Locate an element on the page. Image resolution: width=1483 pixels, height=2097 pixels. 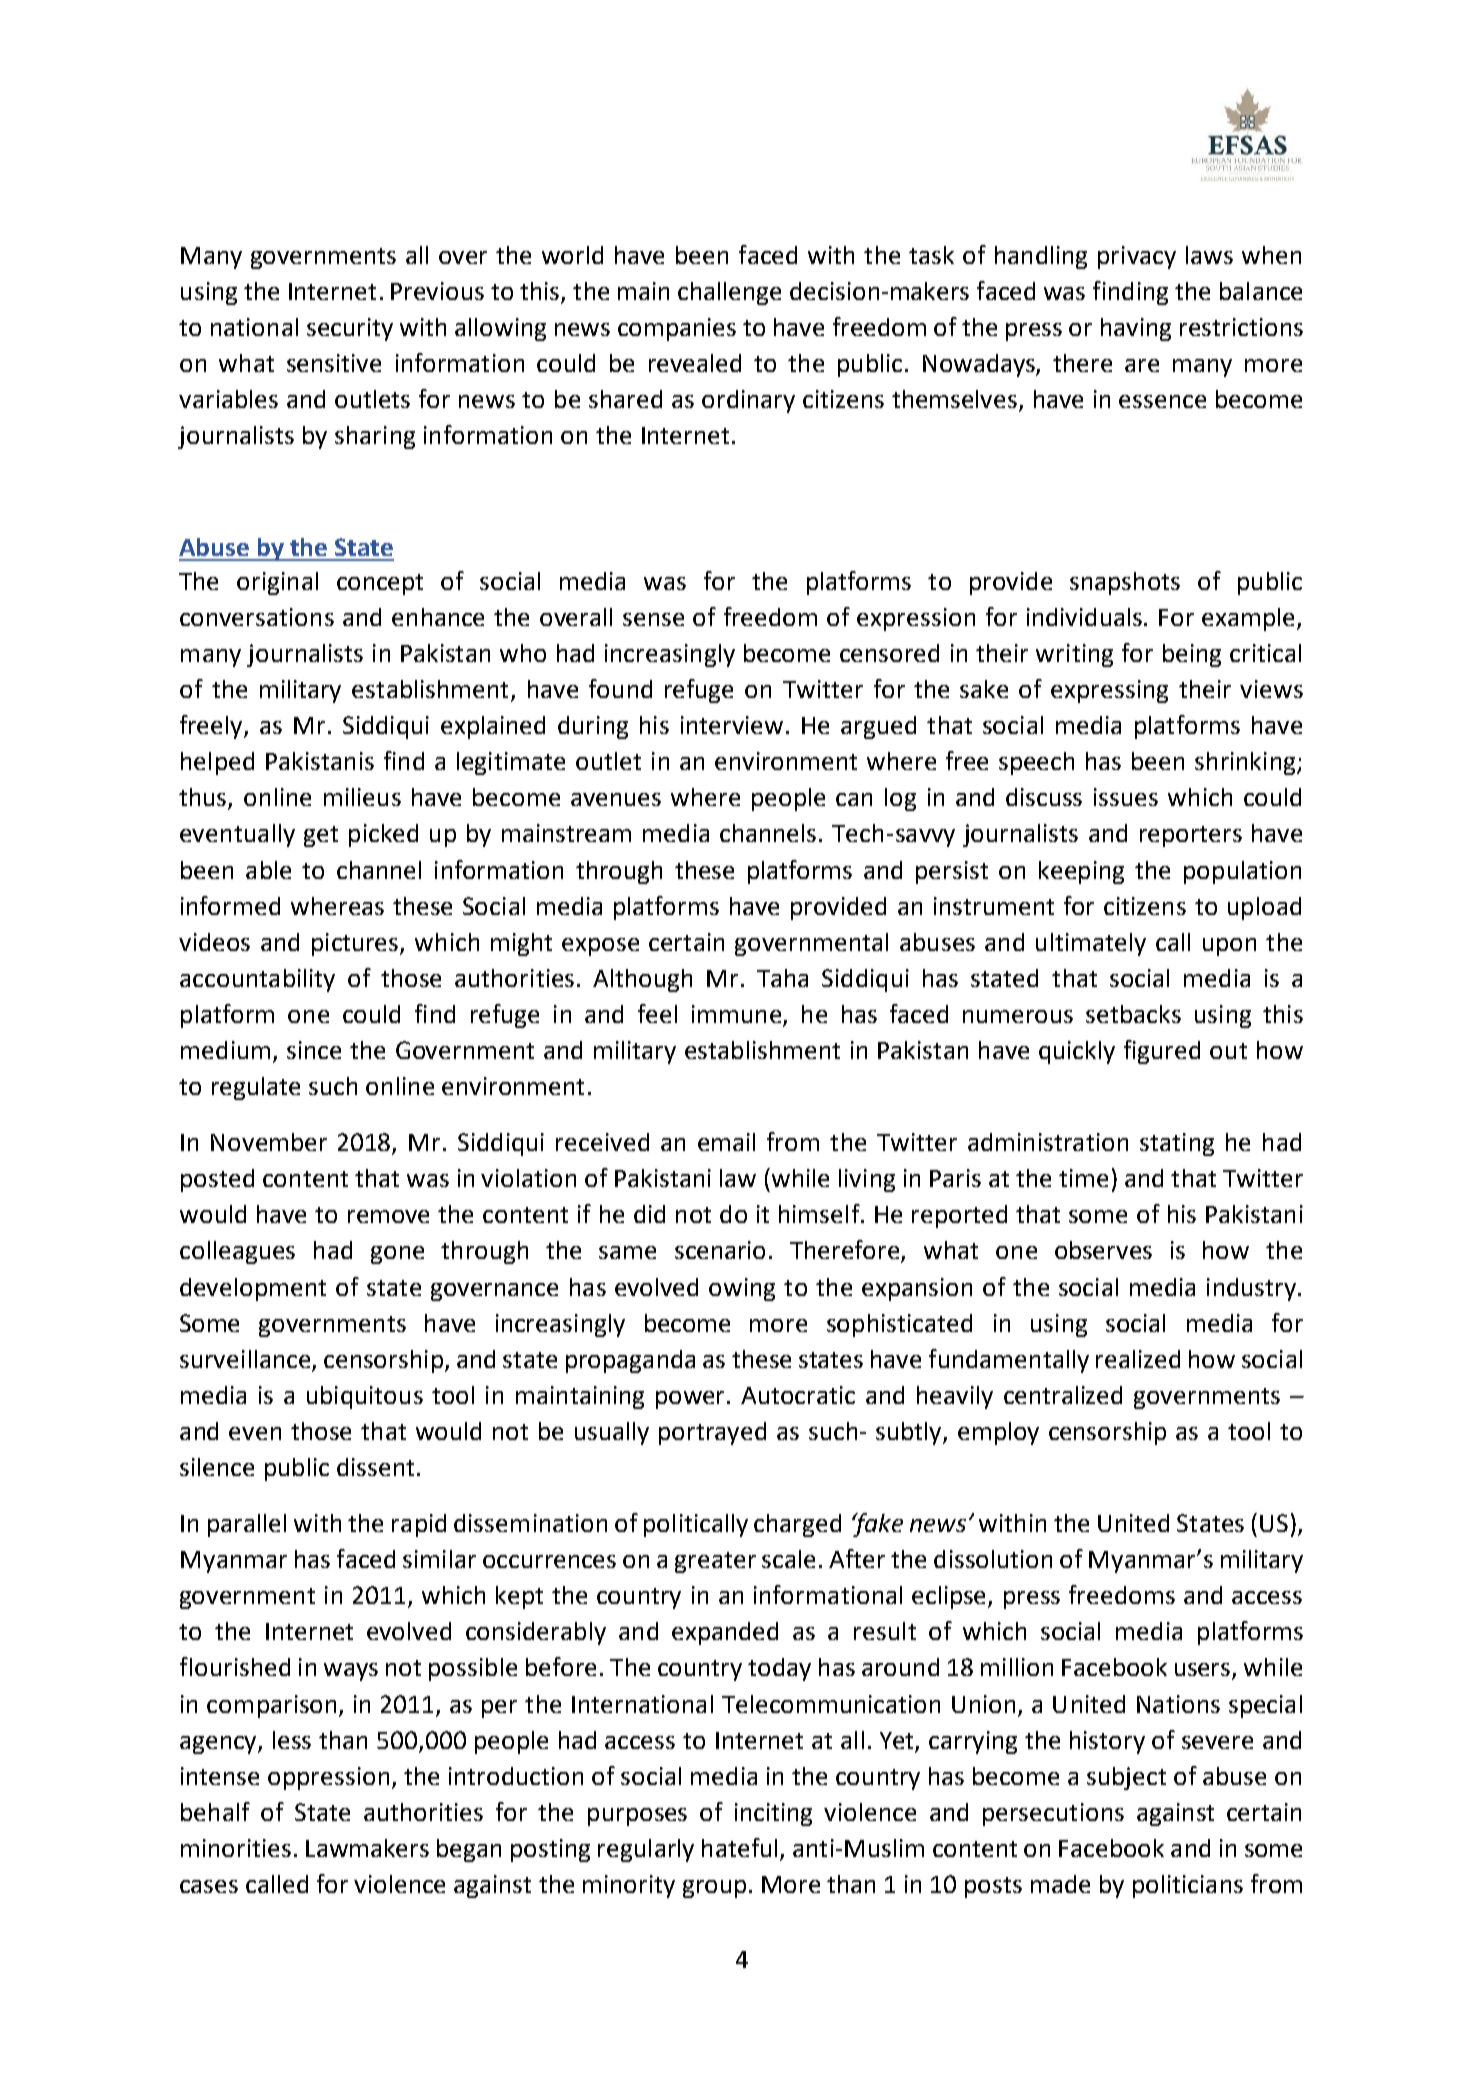
since is located at coordinates (314, 1050).
